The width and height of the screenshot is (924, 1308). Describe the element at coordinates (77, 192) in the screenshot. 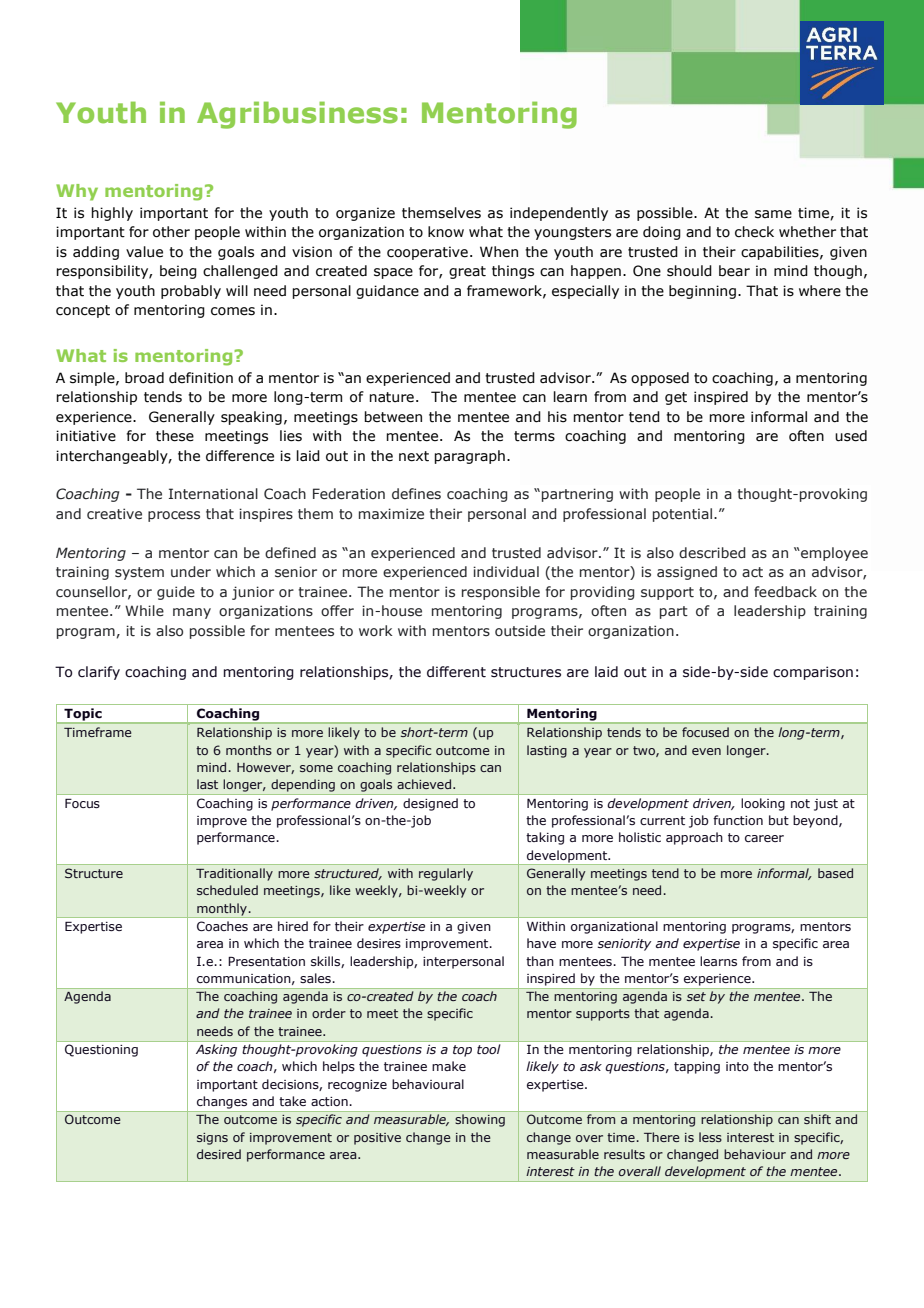

I see `Why` at that location.
